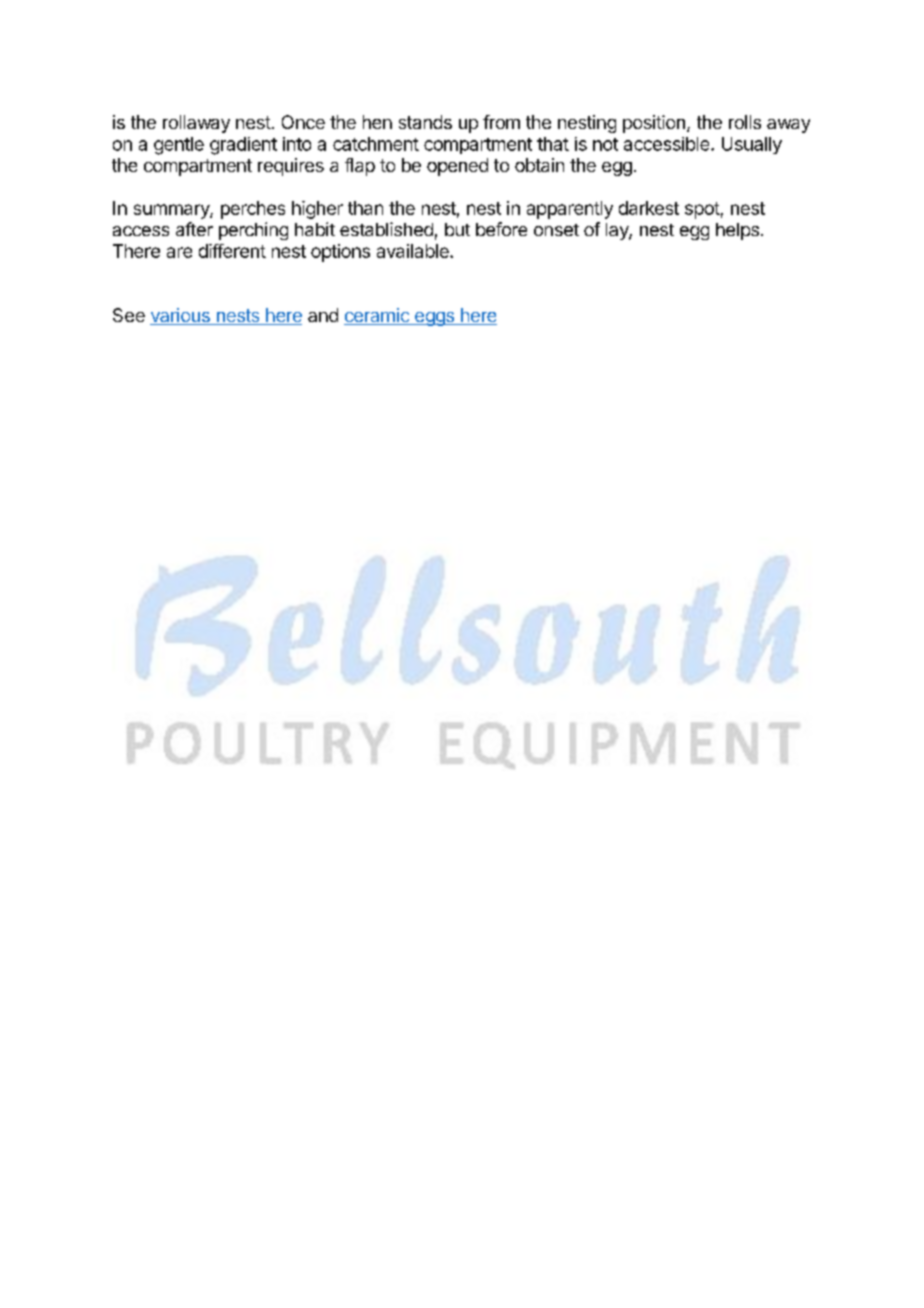 This screenshot has width=924, height=1308. I want to click on position, so click(654, 124).
